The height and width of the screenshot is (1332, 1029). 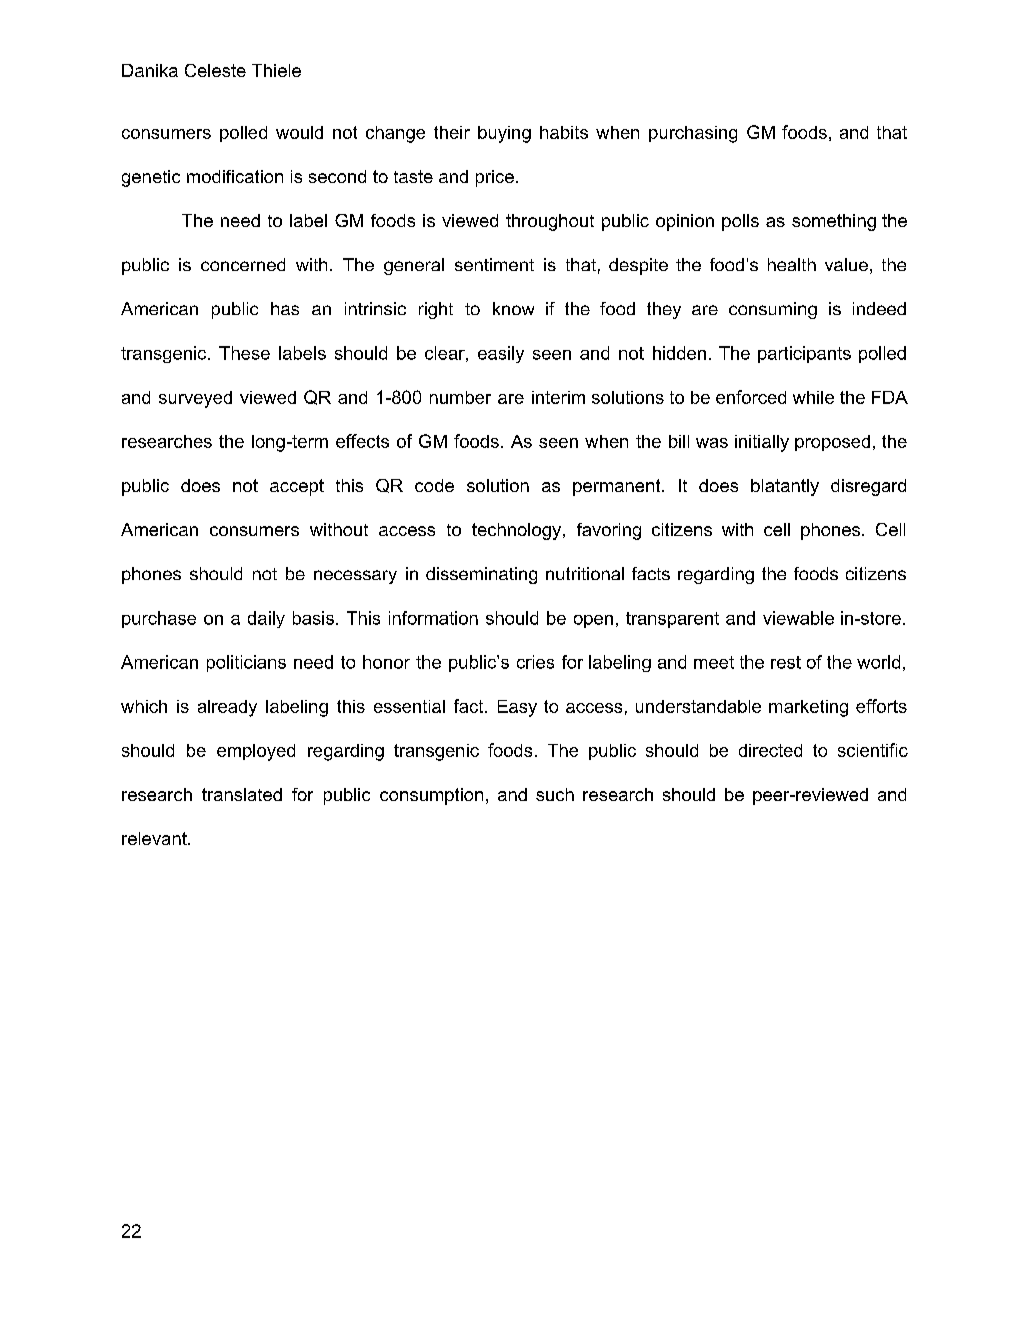 I want to click on translated, so click(x=242, y=794).
